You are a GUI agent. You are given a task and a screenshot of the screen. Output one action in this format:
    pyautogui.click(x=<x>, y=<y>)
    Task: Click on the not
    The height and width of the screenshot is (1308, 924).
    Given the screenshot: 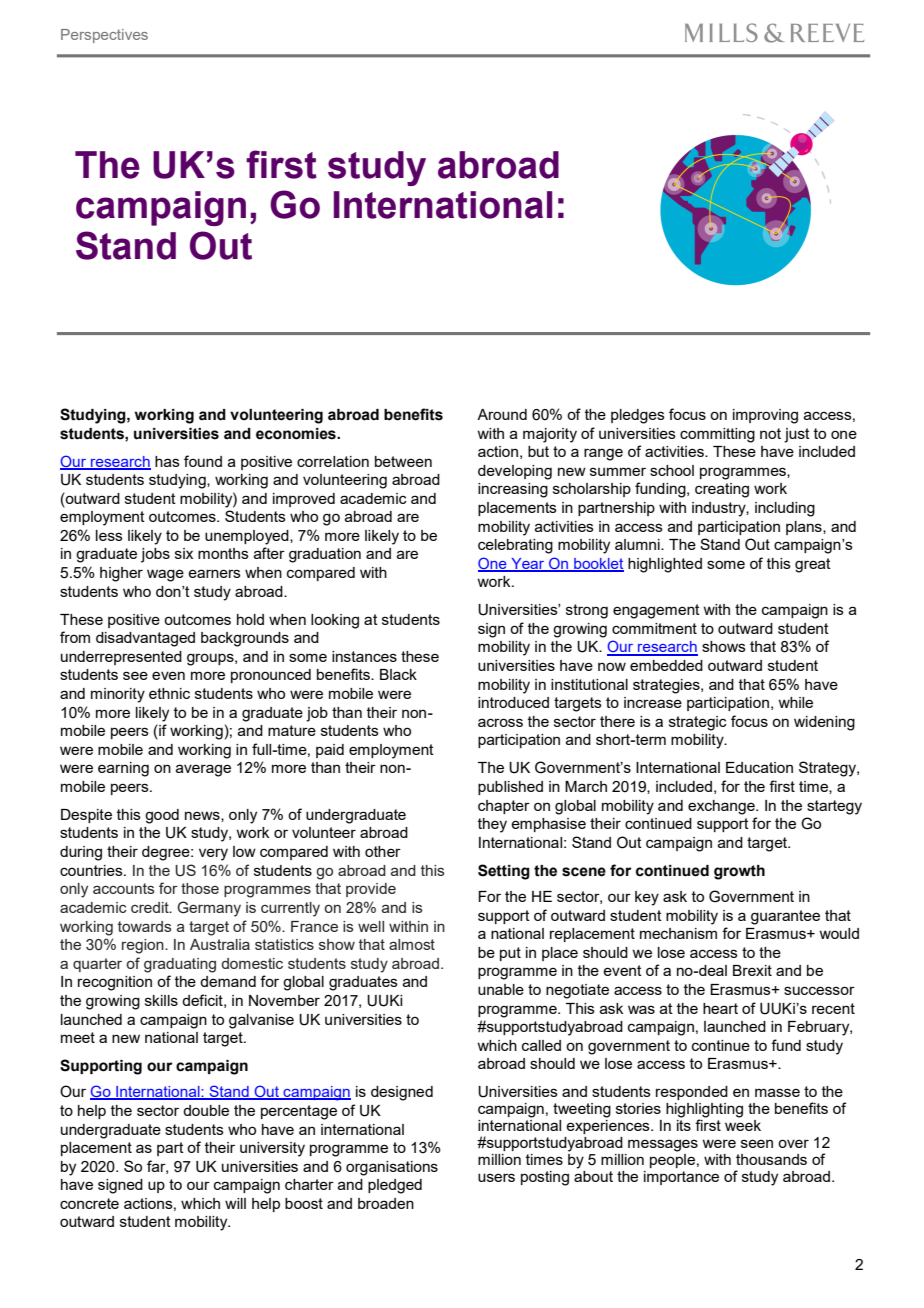 What is the action you would take?
    pyautogui.click(x=770, y=433)
